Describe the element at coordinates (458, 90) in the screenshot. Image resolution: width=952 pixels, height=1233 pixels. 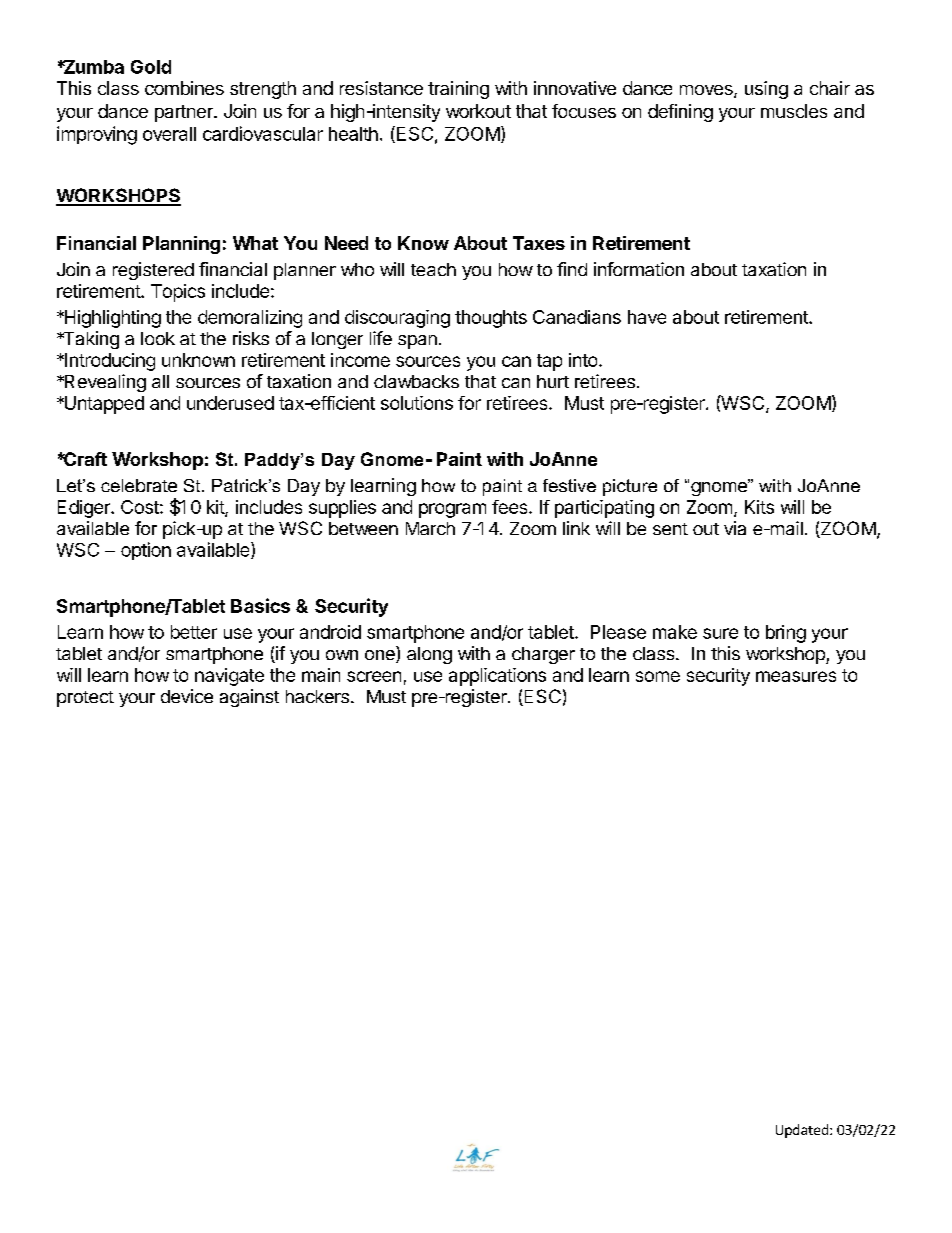
I see `training` at that location.
